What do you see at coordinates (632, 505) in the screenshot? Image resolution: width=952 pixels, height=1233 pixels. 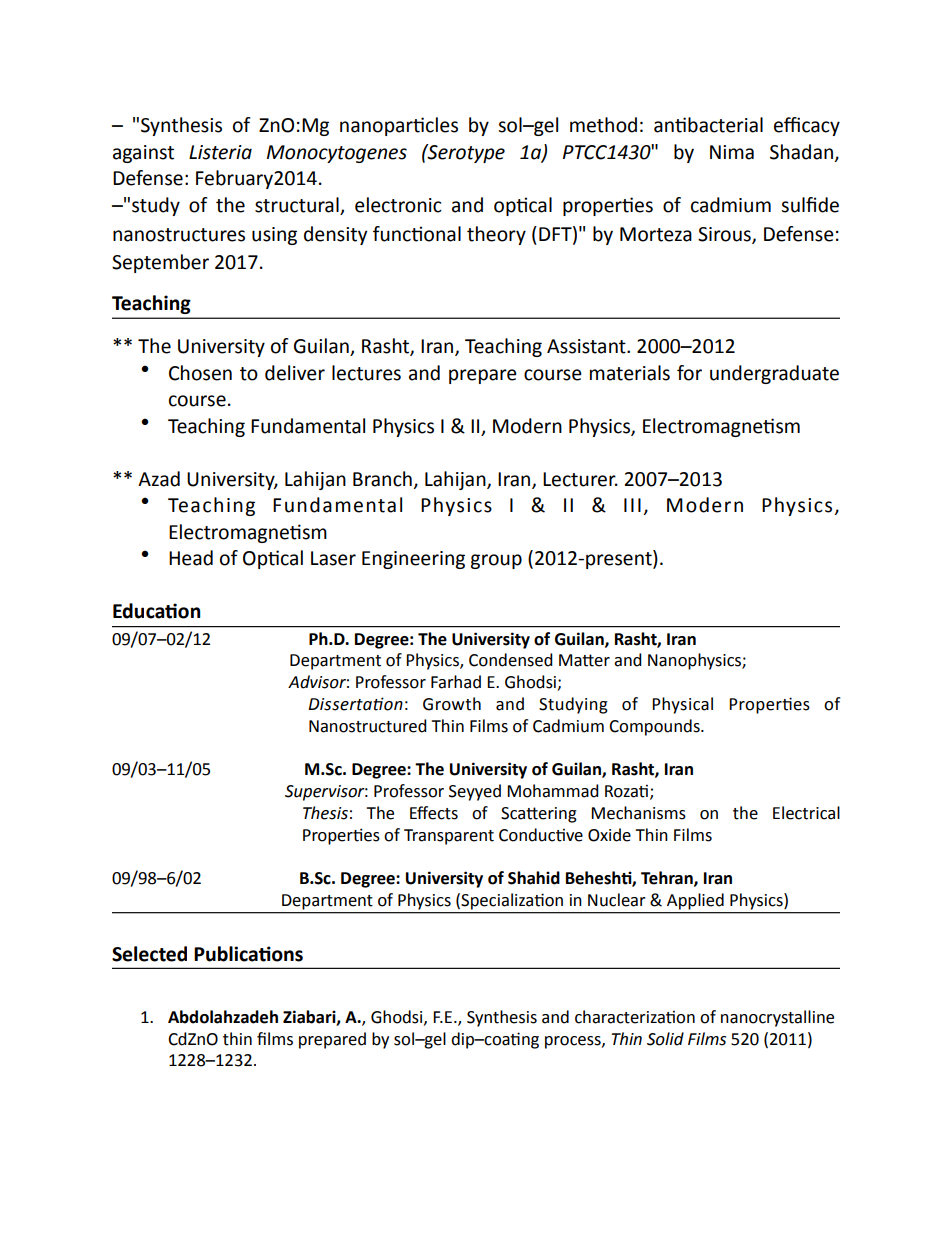 I see `III` at bounding box center [632, 505].
